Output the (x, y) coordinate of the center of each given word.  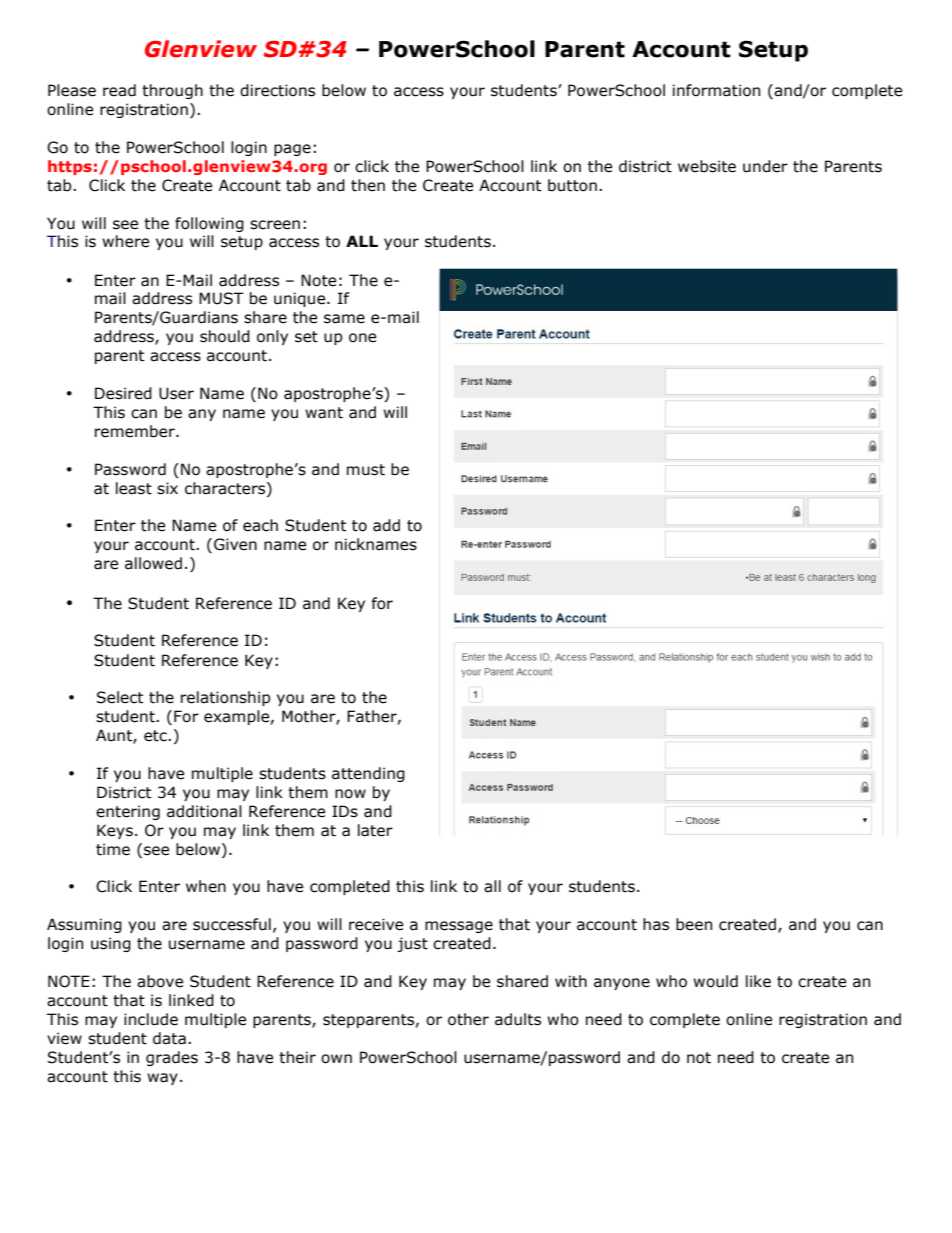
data (169, 1038)
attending (368, 774)
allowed (153, 563)
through (172, 91)
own (336, 1059)
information (716, 90)
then (368, 185)
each (260, 525)
